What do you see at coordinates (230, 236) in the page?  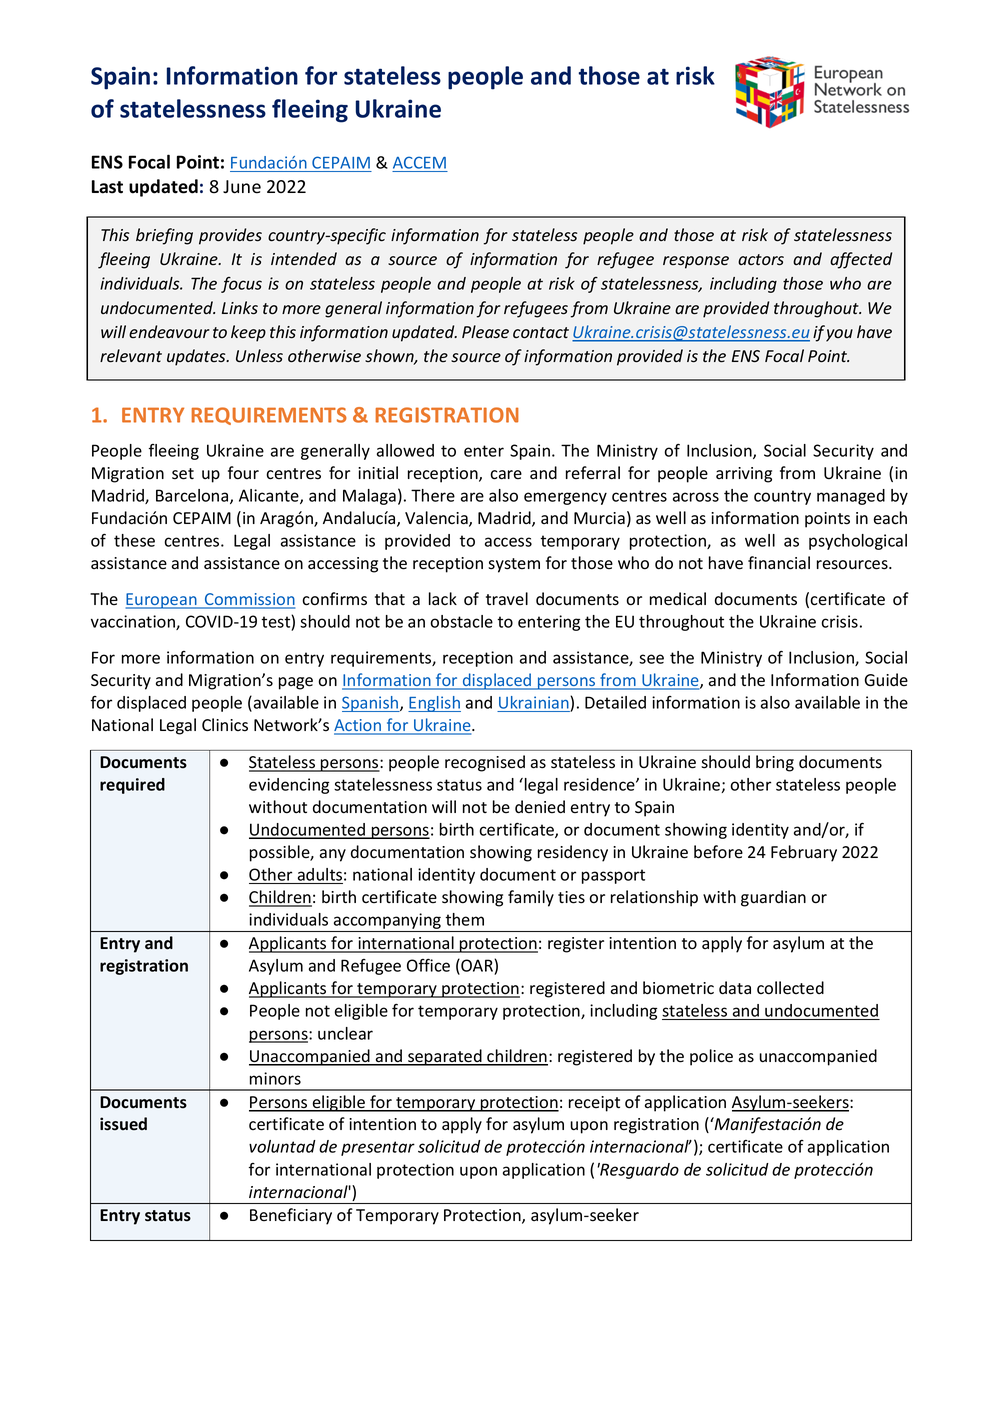 I see `provides` at bounding box center [230, 236].
